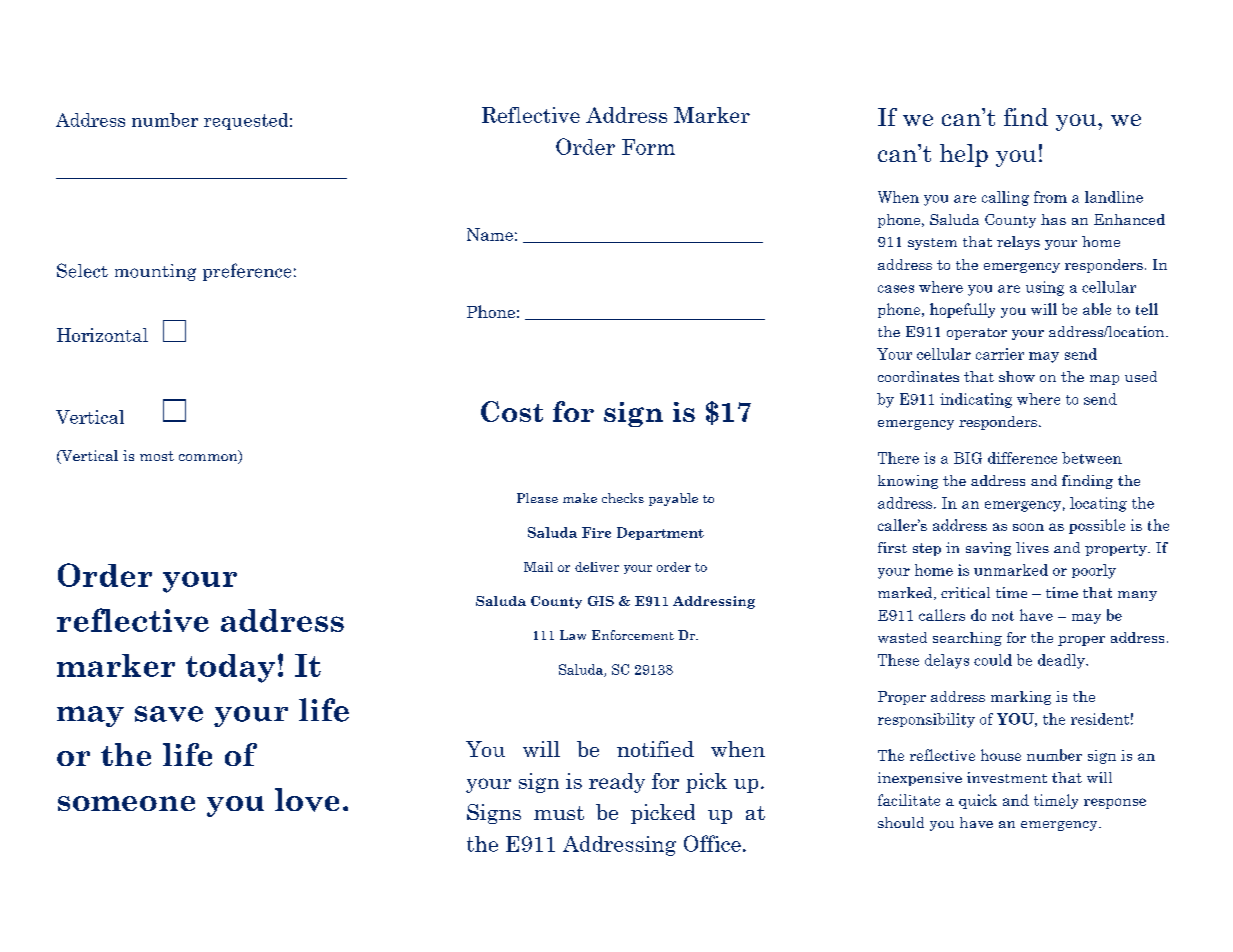 Image resolution: width=1233 pixels, height=952 pixels. I want to click on someone, so click(126, 803).
